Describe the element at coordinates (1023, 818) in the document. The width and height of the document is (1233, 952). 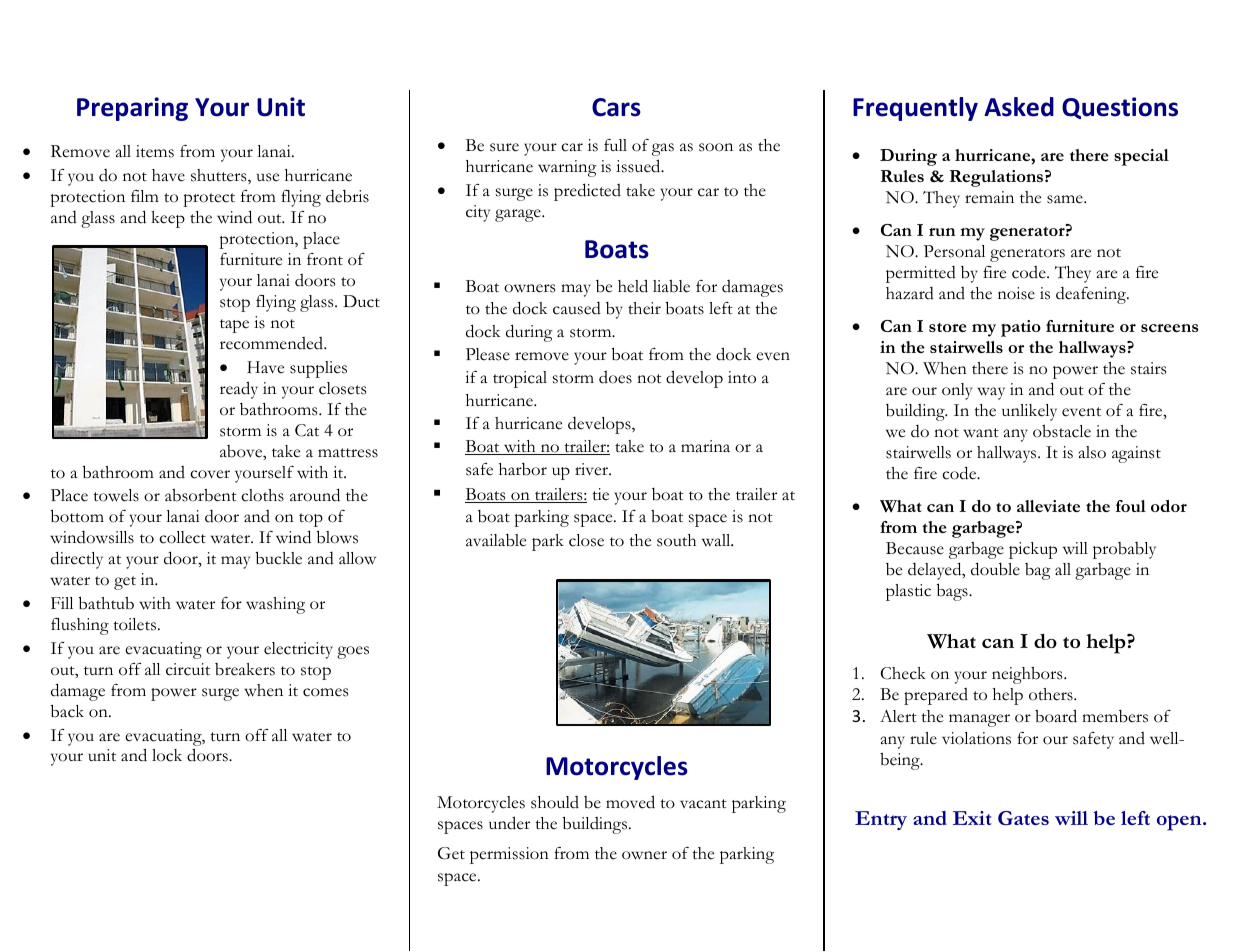
I see `Gates` at that location.
